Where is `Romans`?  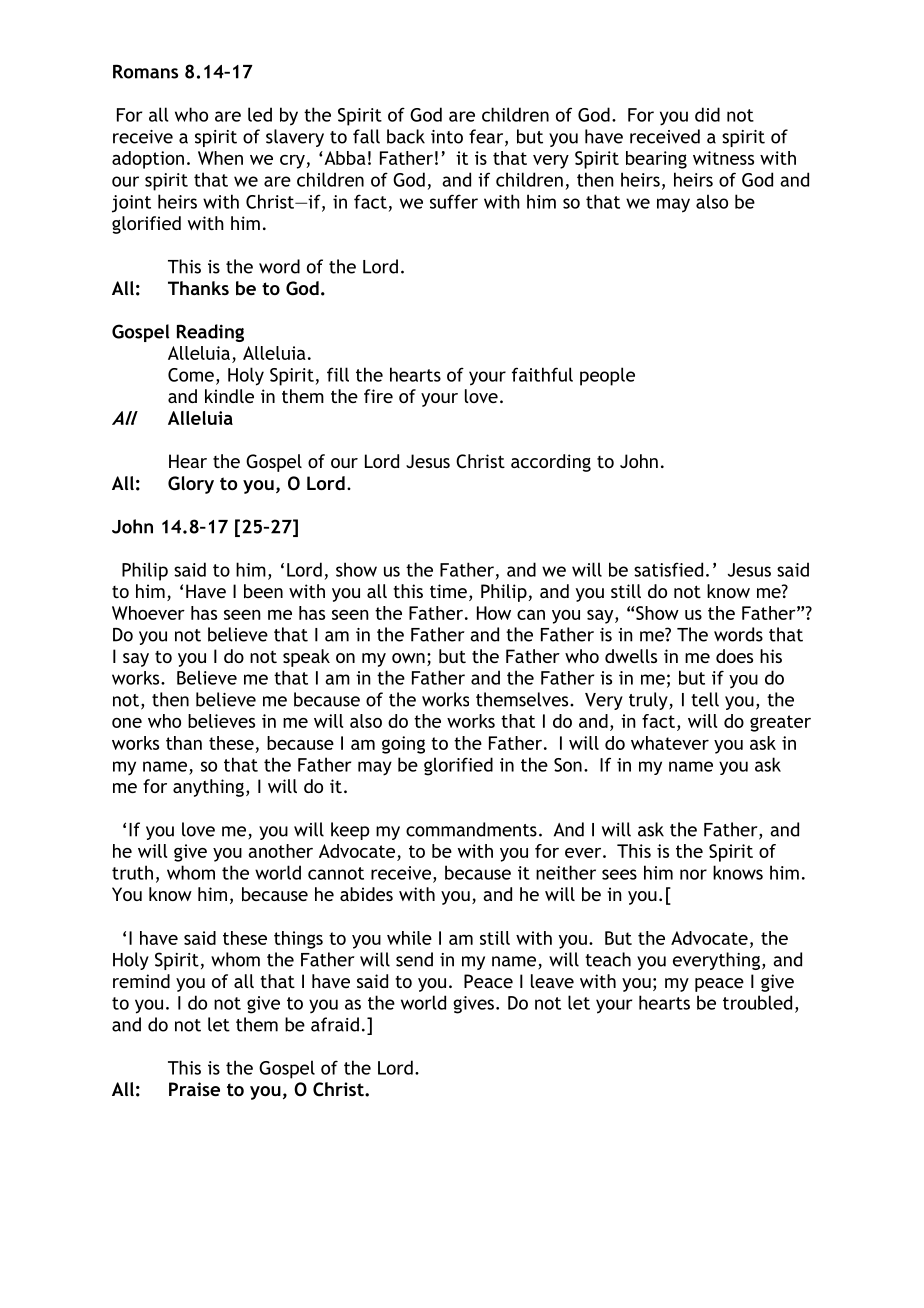 Romans is located at coordinates (145, 71).
